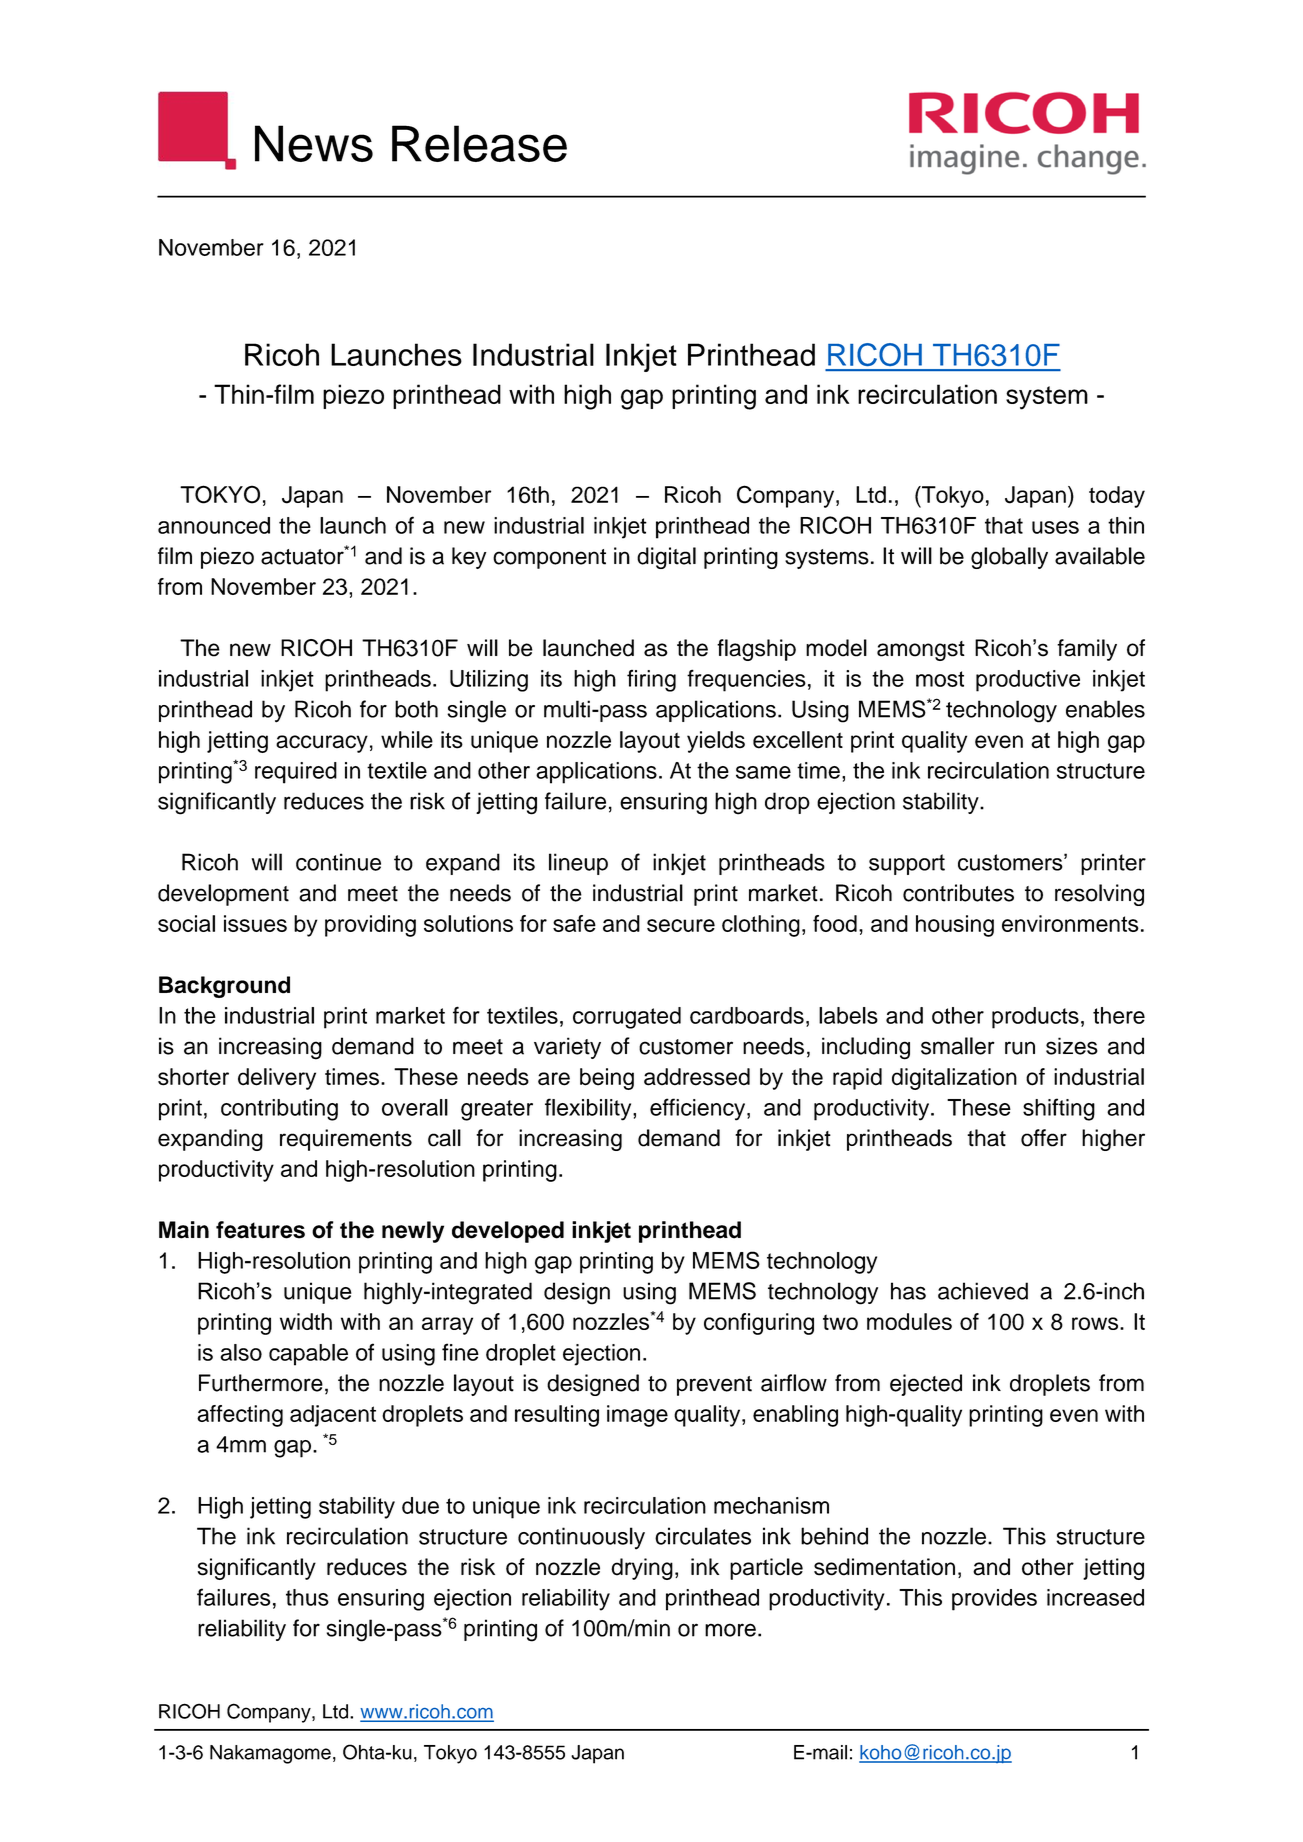 The height and width of the document is (1842, 1303). Describe the element at coordinates (642, 1569) in the document. I see `drying` at that location.
